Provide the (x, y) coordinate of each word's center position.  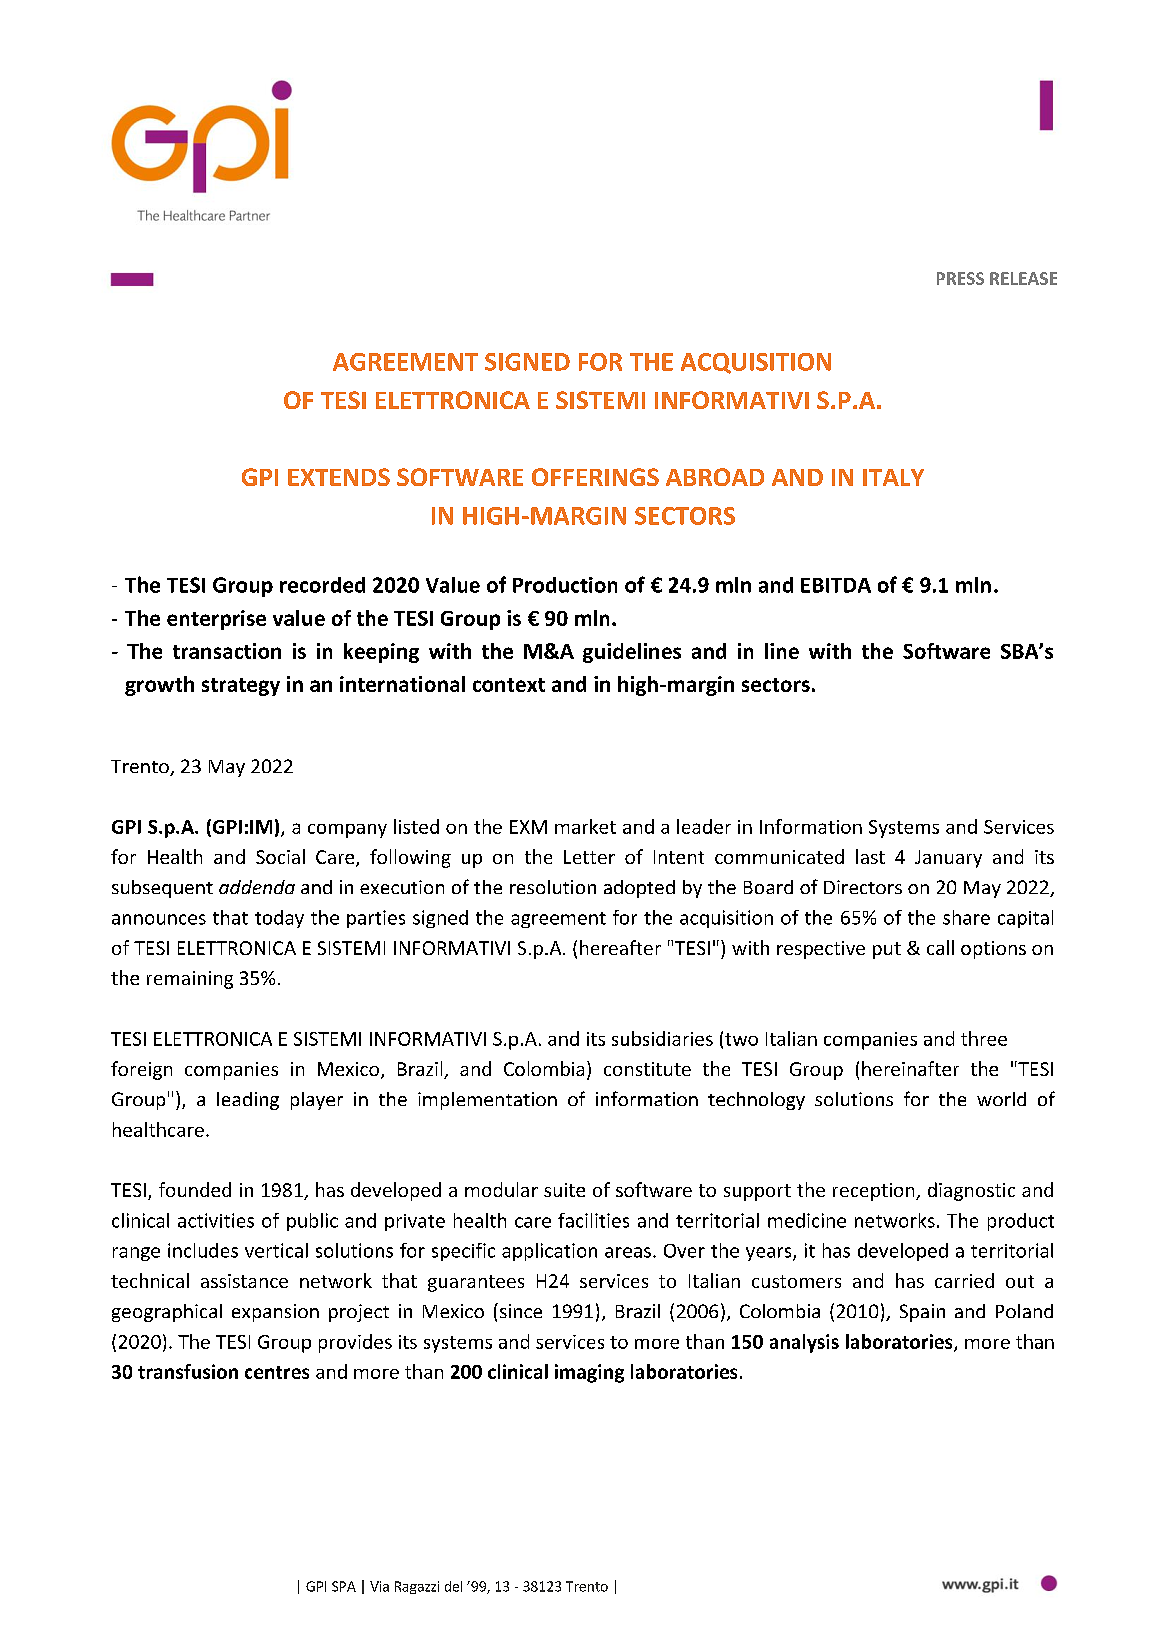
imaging (589, 1373)
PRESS (960, 278)
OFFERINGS (595, 477)
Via (379, 1586)
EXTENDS (339, 477)
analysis (804, 1343)
